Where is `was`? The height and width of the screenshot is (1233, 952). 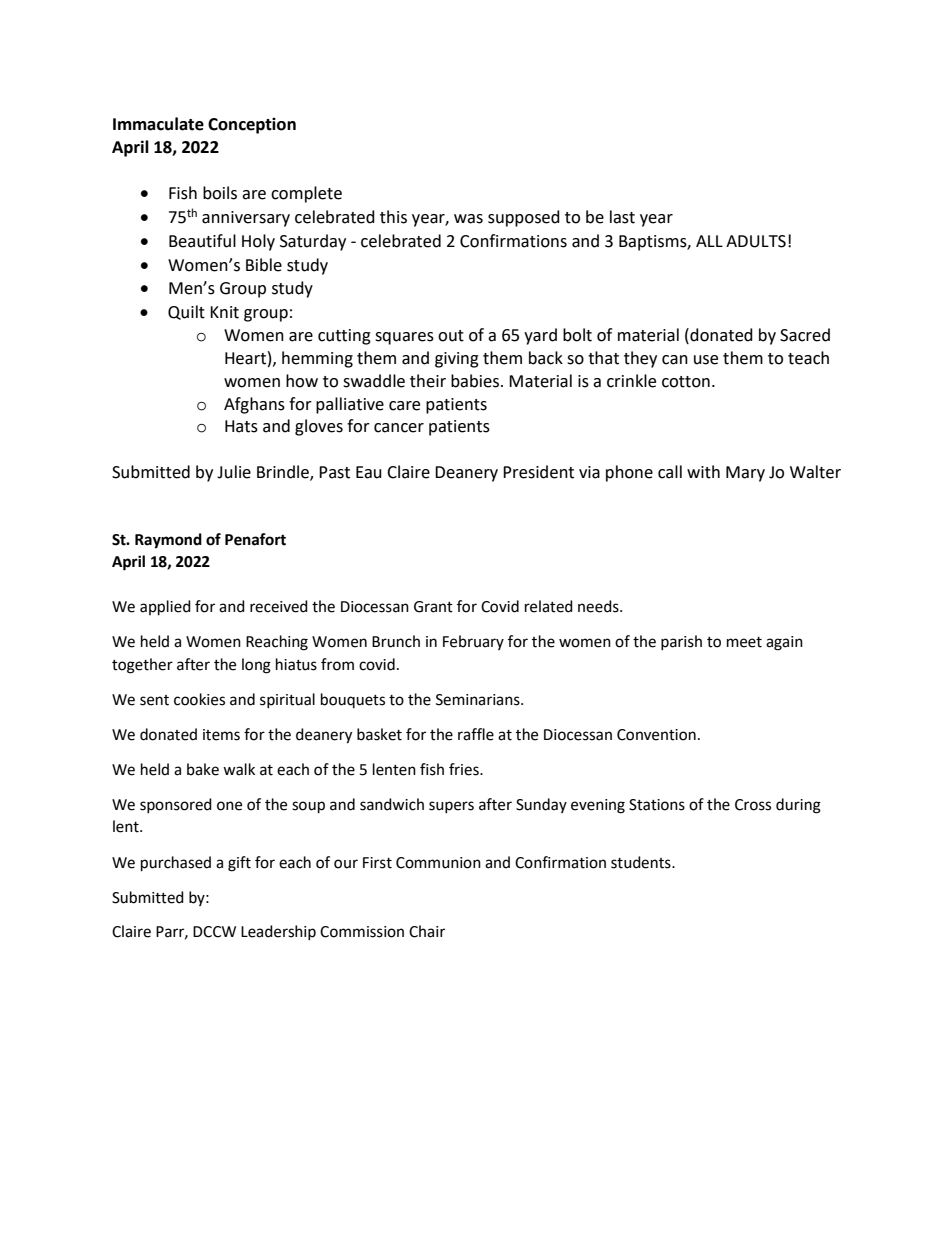
was is located at coordinates (468, 219).
